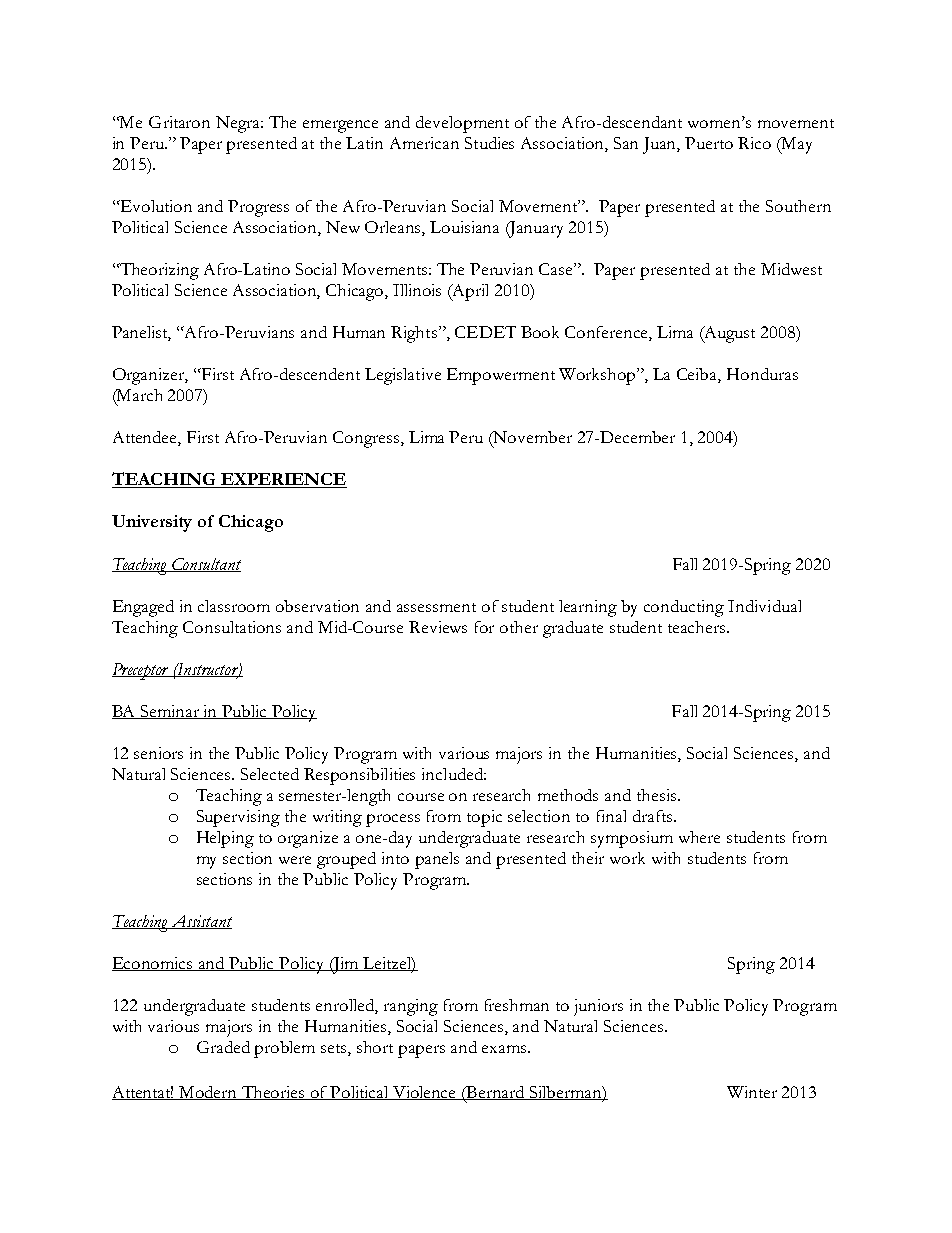 The height and width of the screenshot is (1233, 952). Describe the element at coordinates (225, 839) in the screenshot. I see `Helping` at that location.
